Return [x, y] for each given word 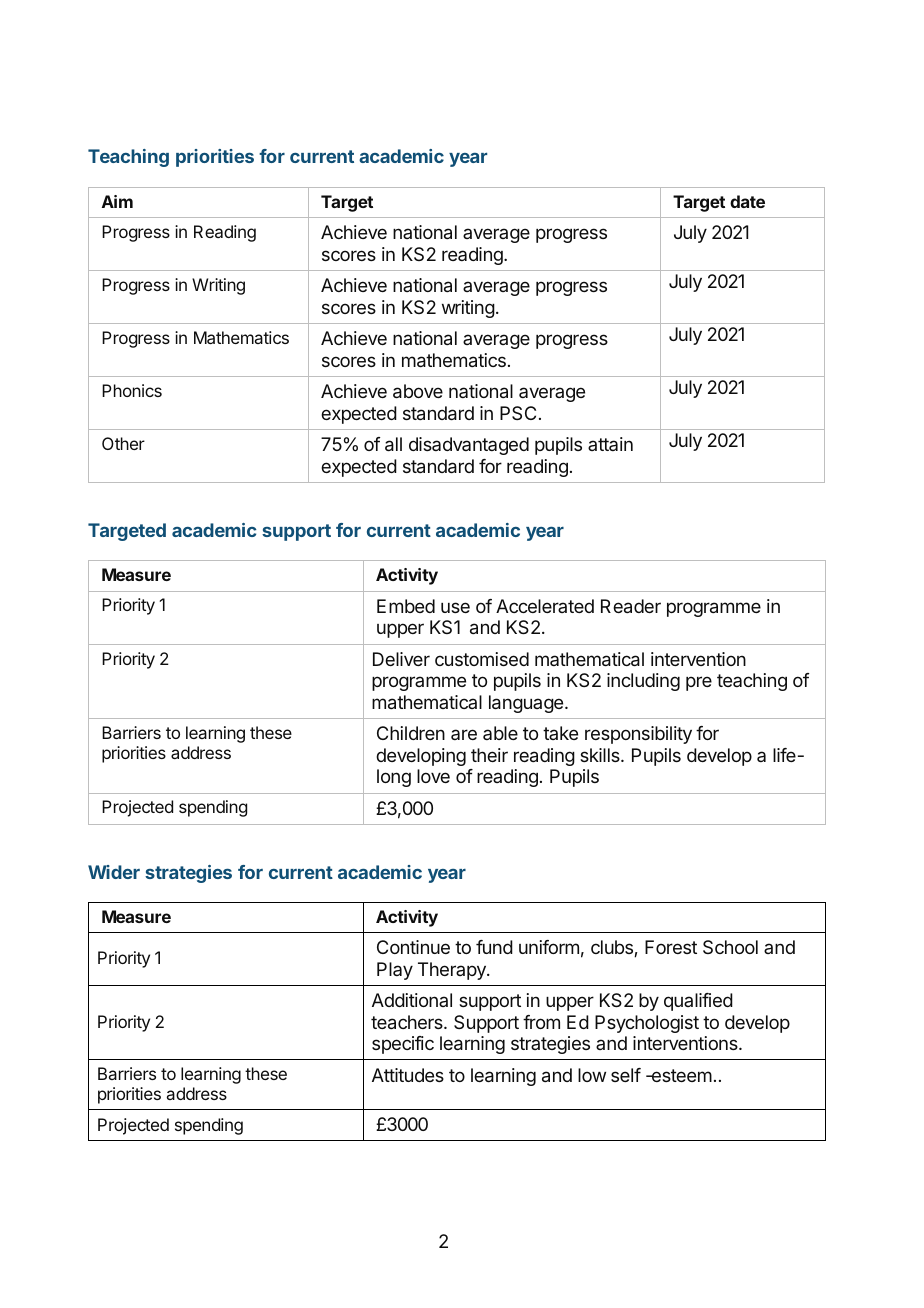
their [489, 755]
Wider [114, 872]
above [418, 391]
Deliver [401, 659]
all [393, 444]
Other [123, 443]
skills [601, 755]
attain [610, 444]
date [747, 201]
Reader [631, 606]
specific [403, 1045]
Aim [117, 201]
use [455, 607]
